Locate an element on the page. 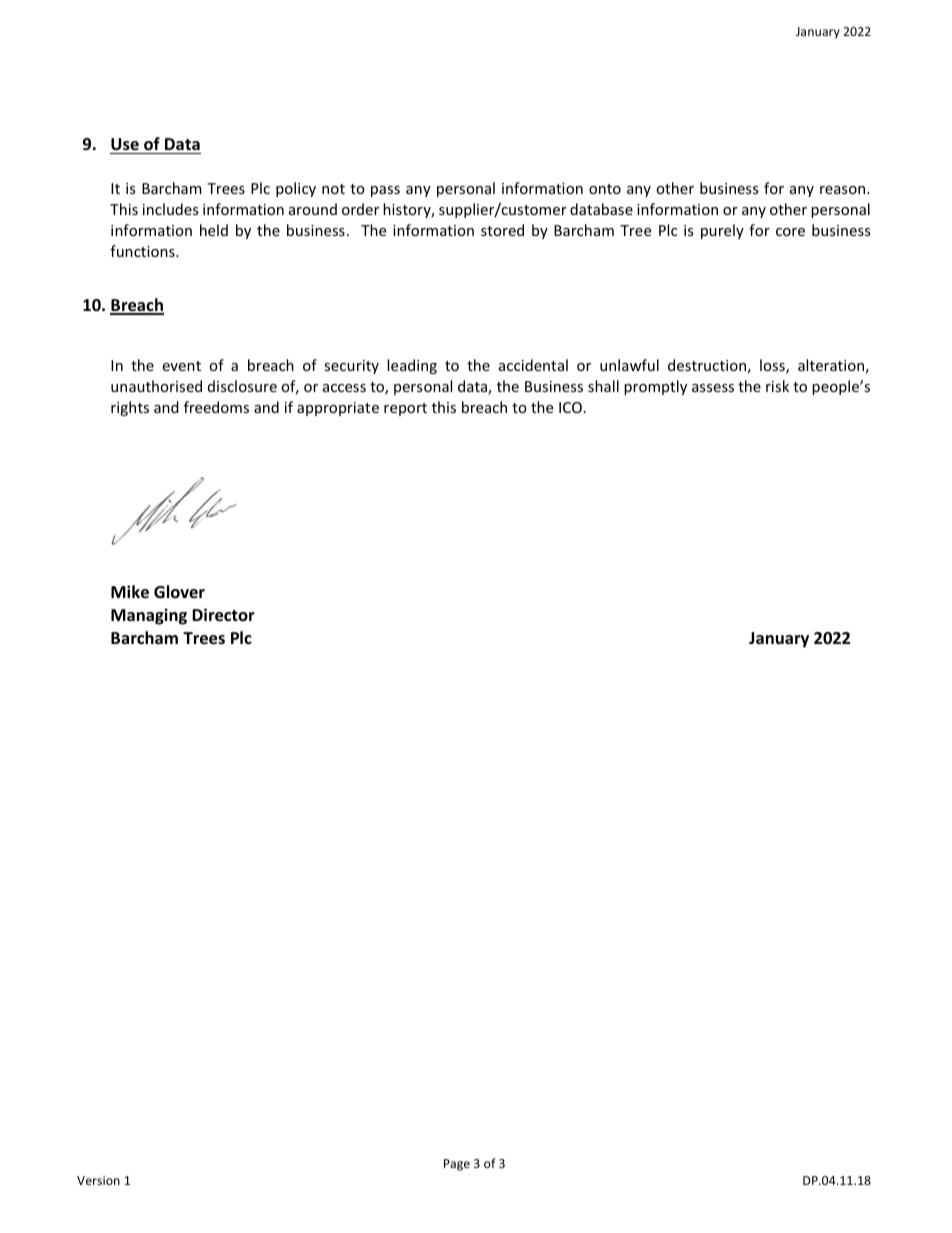 The width and height of the page is (952, 1233). Version is located at coordinates (98, 1180).
